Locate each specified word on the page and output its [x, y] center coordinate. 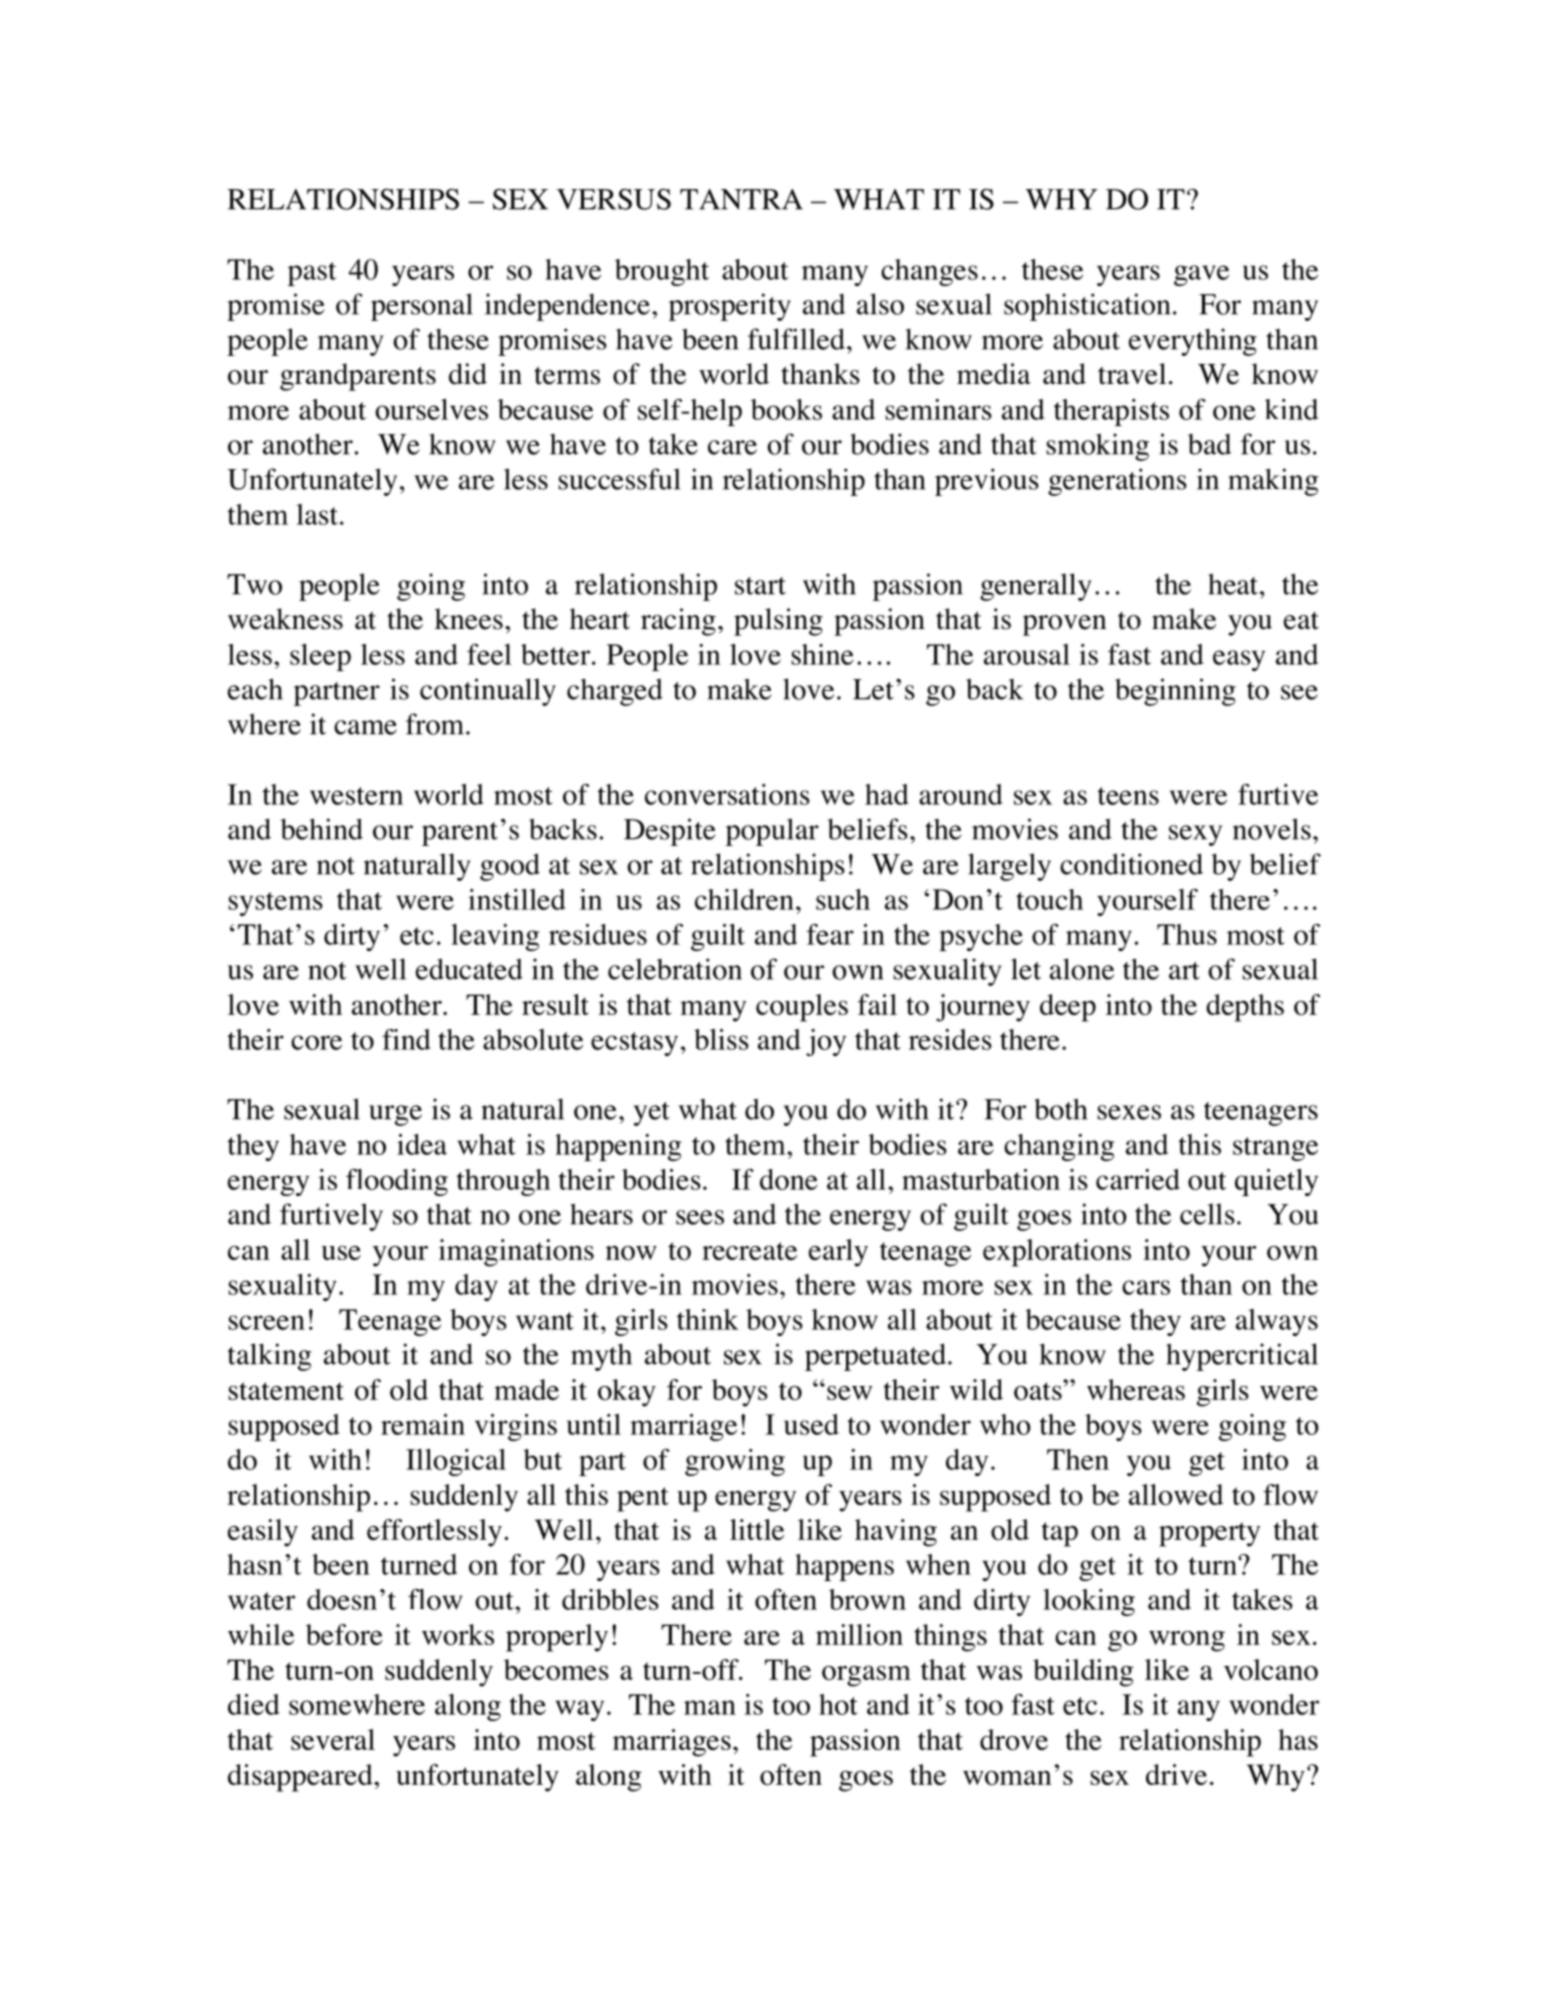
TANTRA [741, 199]
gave [1201, 275]
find [406, 1039]
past [312, 274]
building [1083, 1673]
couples [802, 1008]
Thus [1187, 934]
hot [838, 1704]
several [333, 1739]
